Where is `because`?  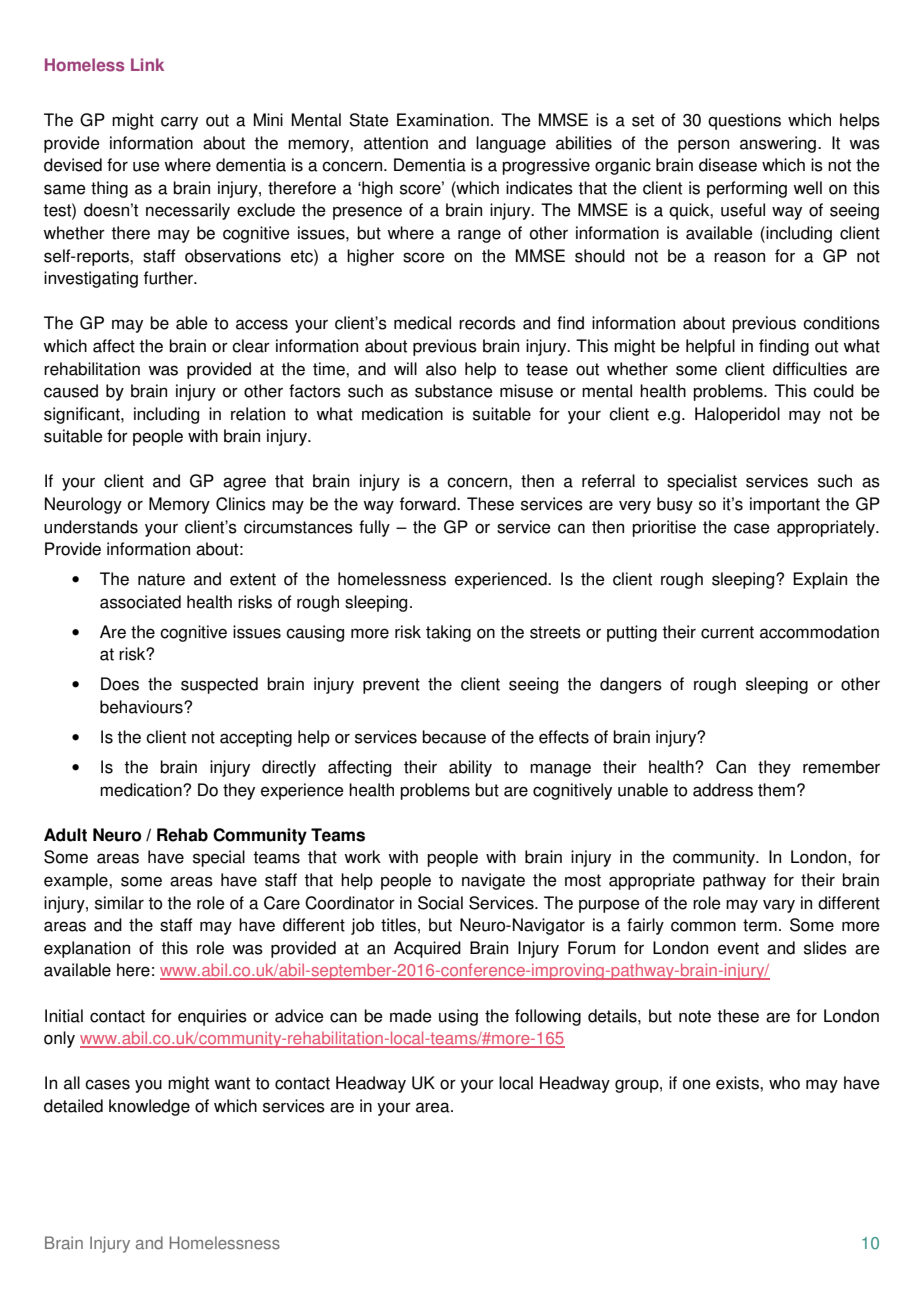 because is located at coordinates (454, 737).
